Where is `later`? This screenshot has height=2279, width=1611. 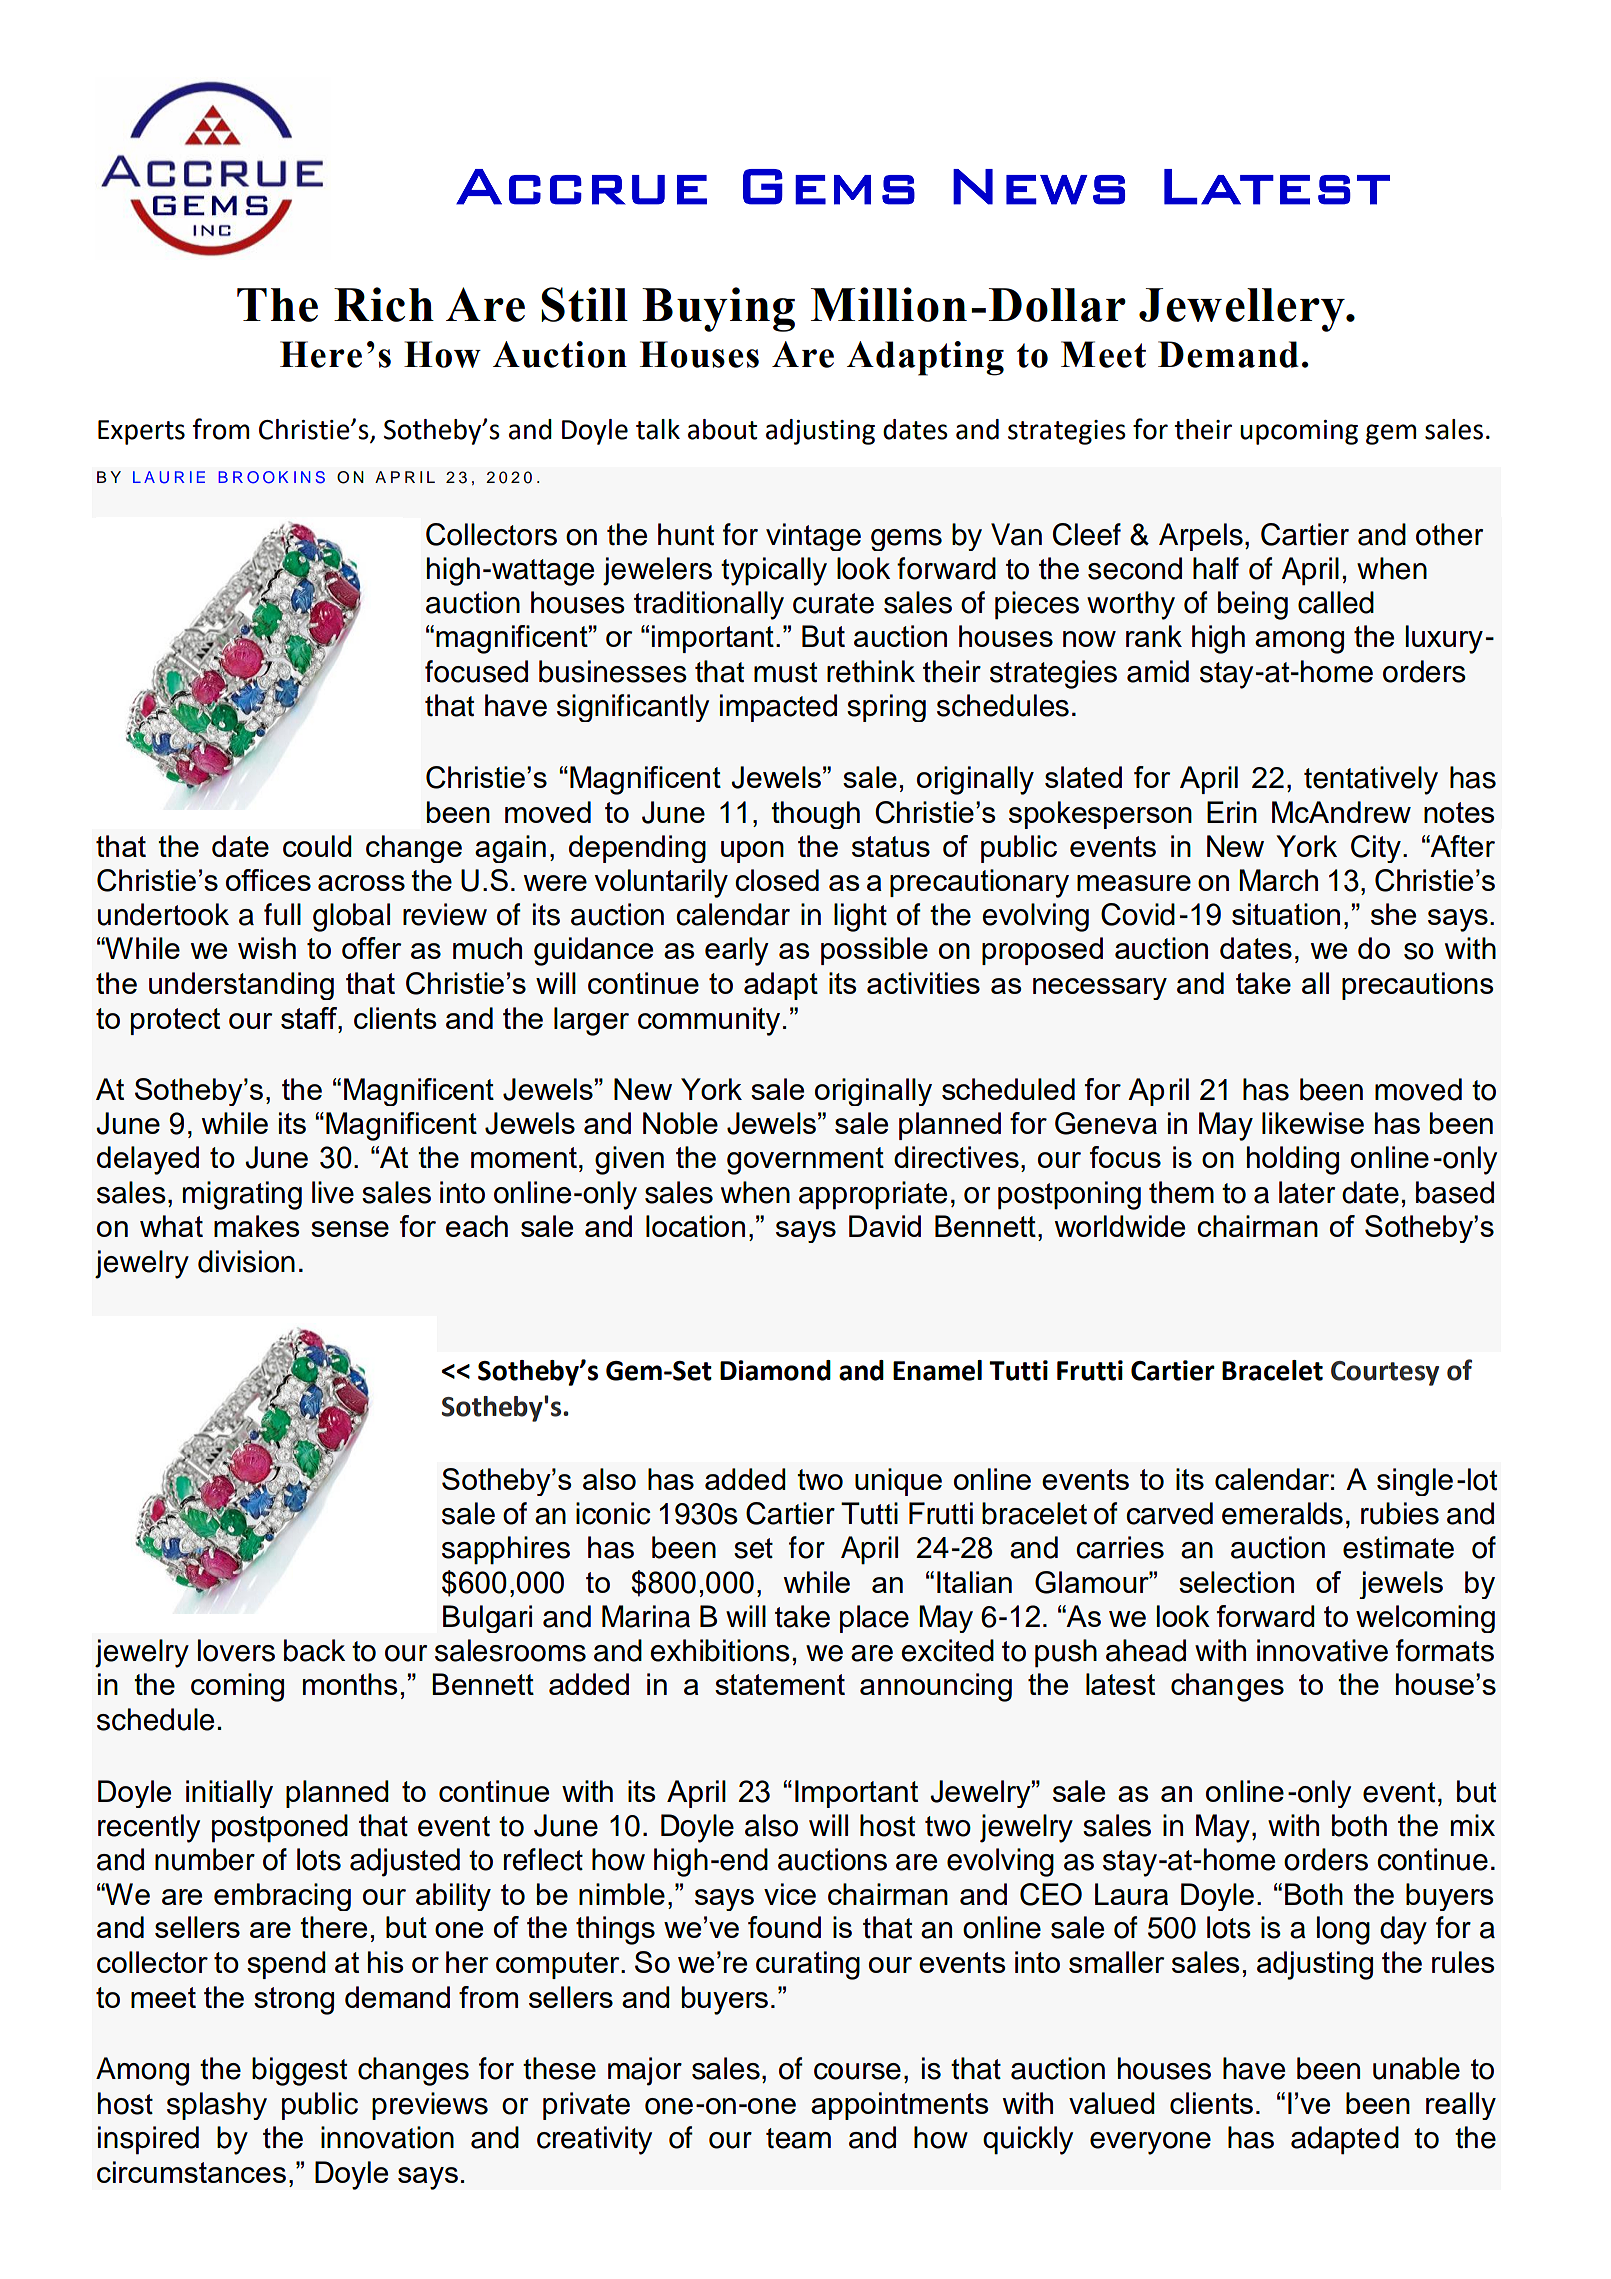 later is located at coordinates (1307, 1192).
